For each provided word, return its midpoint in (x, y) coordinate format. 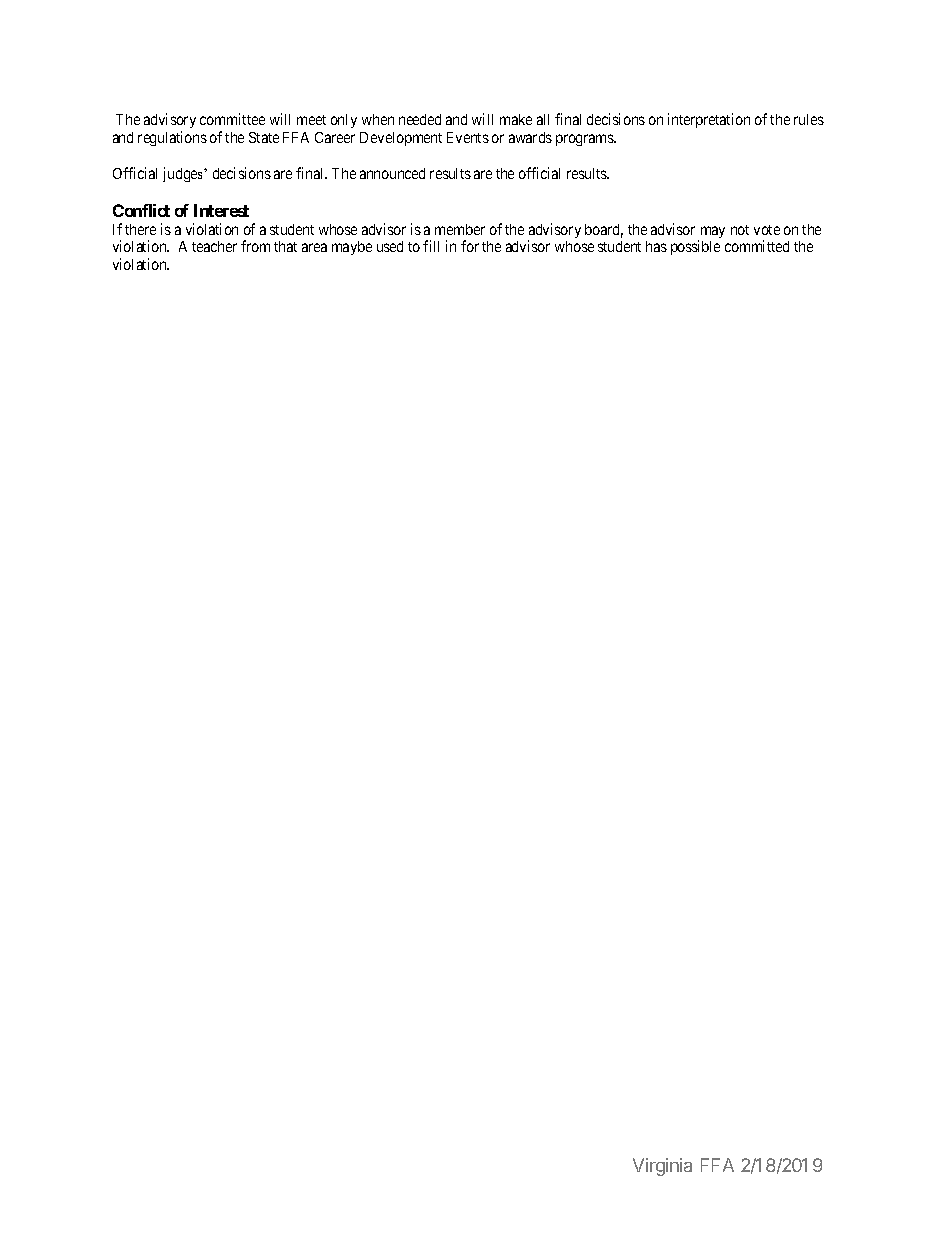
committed (757, 246)
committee (232, 119)
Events (468, 137)
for (470, 246)
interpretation (709, 120)
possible (695, 247)
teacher (214, 246)
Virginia (662, 1167)
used (390, 246)
